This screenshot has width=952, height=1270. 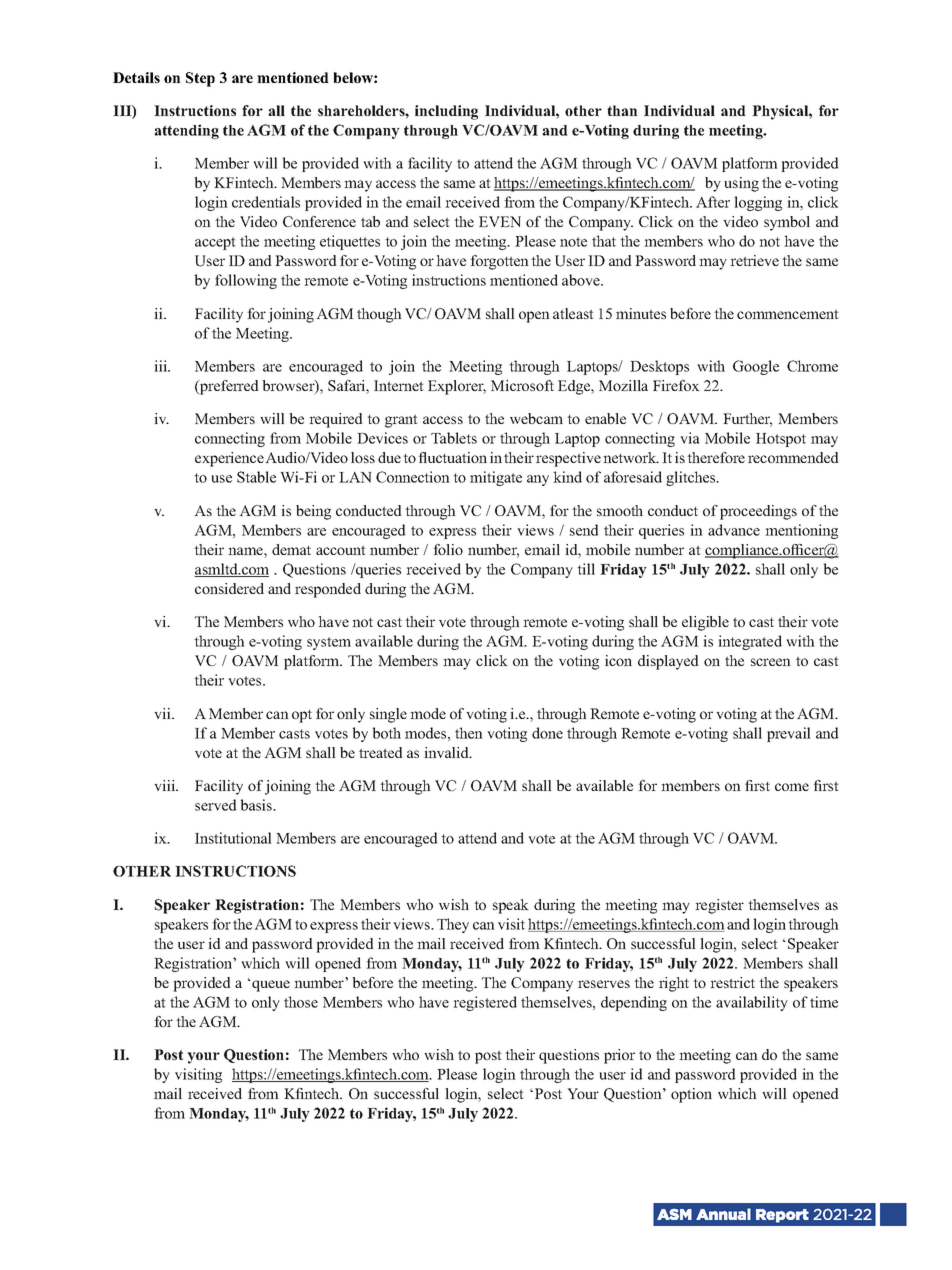 I want to click on Institutional, so click(x=233, y=838).
